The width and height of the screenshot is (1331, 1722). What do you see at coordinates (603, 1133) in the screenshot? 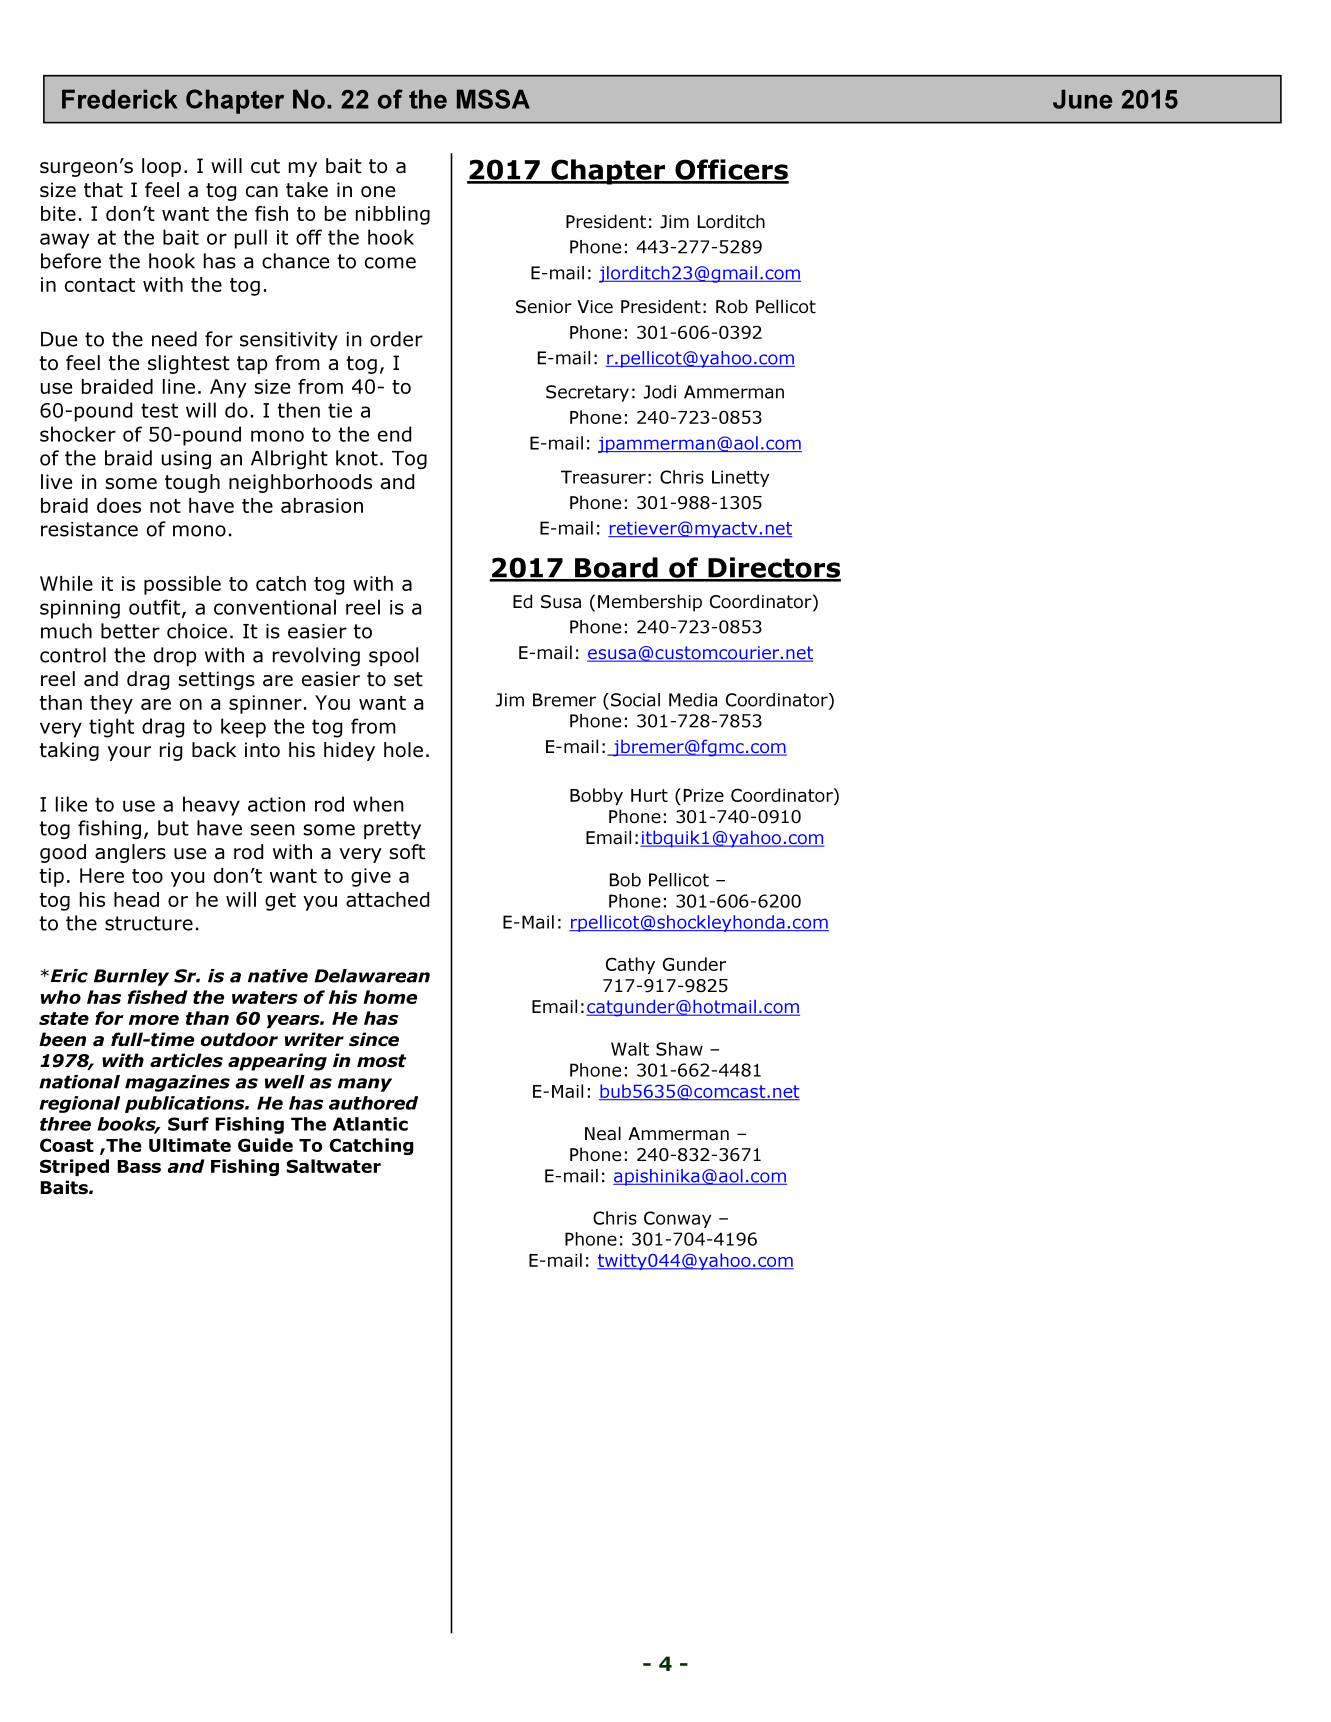
I see `Neal` at bounding box center [603, 1133].
